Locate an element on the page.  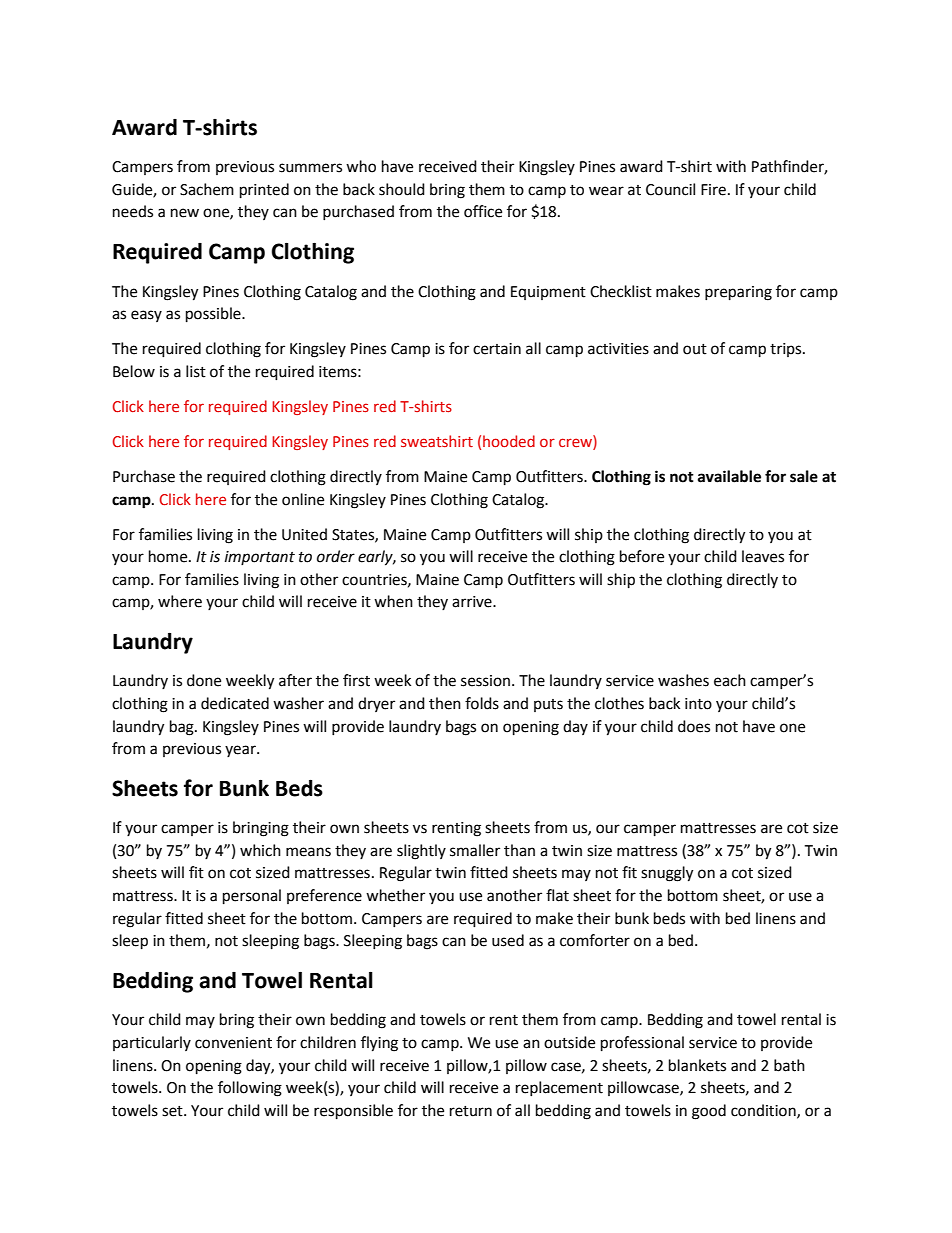
trips is located at coordinates (787, 350).
